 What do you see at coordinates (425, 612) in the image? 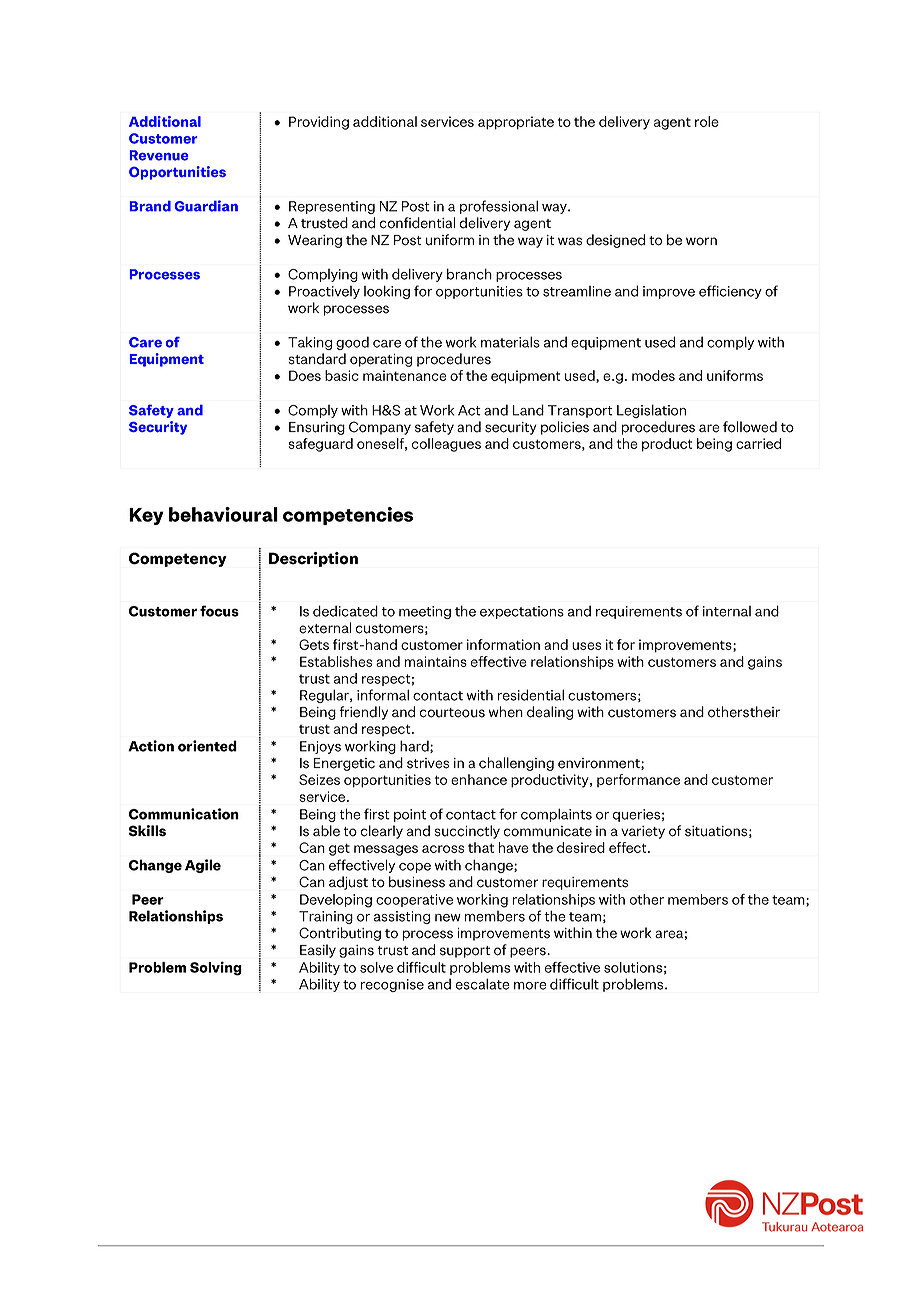
I see `meeting` at bounding box center [425, 612].
